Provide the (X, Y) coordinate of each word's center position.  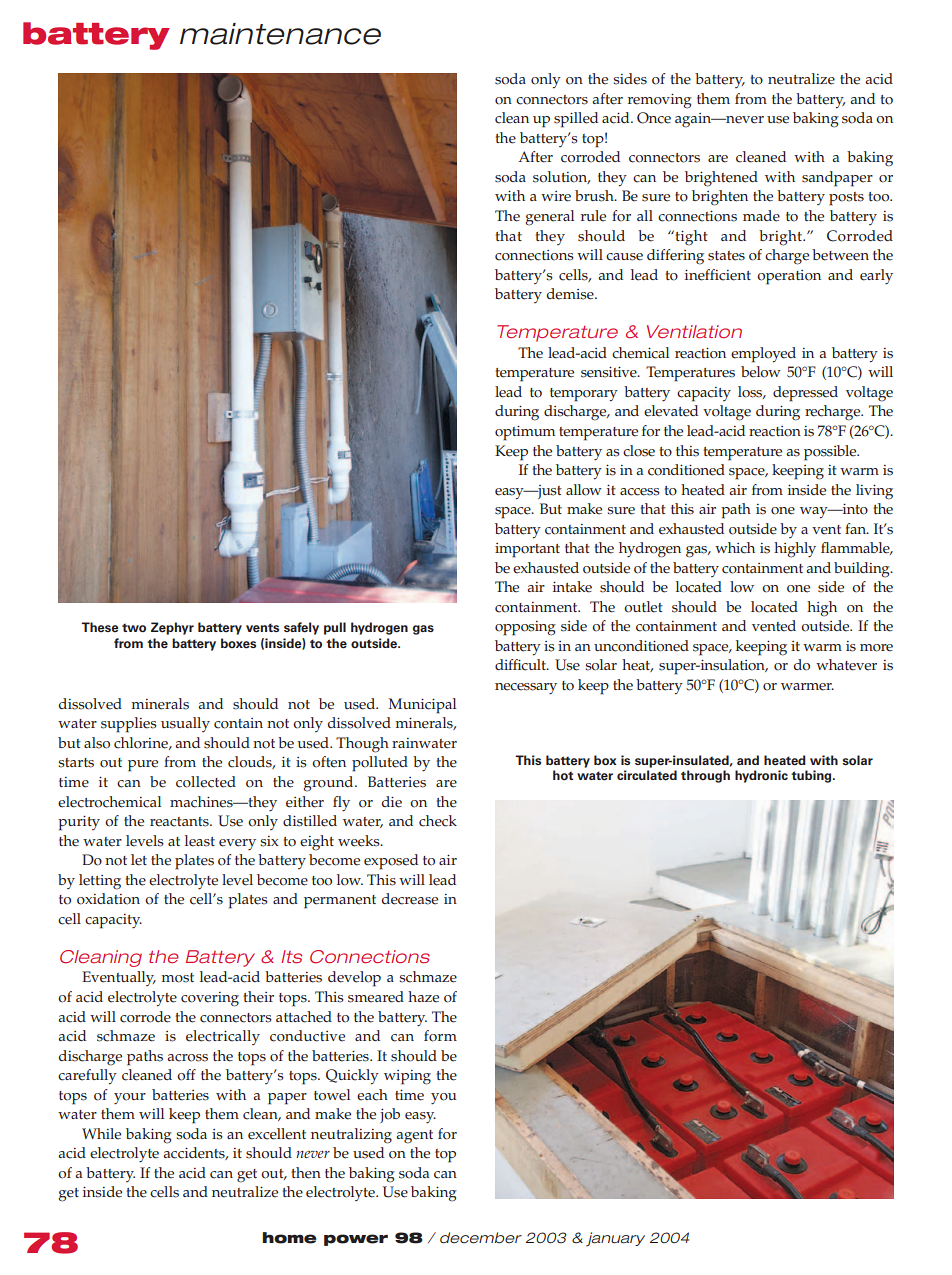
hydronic (761, 776)
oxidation (108, 899)
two (134, 628)
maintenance (280, 34)
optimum (525, 433)
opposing (525, 628)
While (101, 1134)
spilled (576, 120)
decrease (410, 899)
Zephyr (172, 628)
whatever (846, 665)
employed (763, 355)
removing (660, 101)
